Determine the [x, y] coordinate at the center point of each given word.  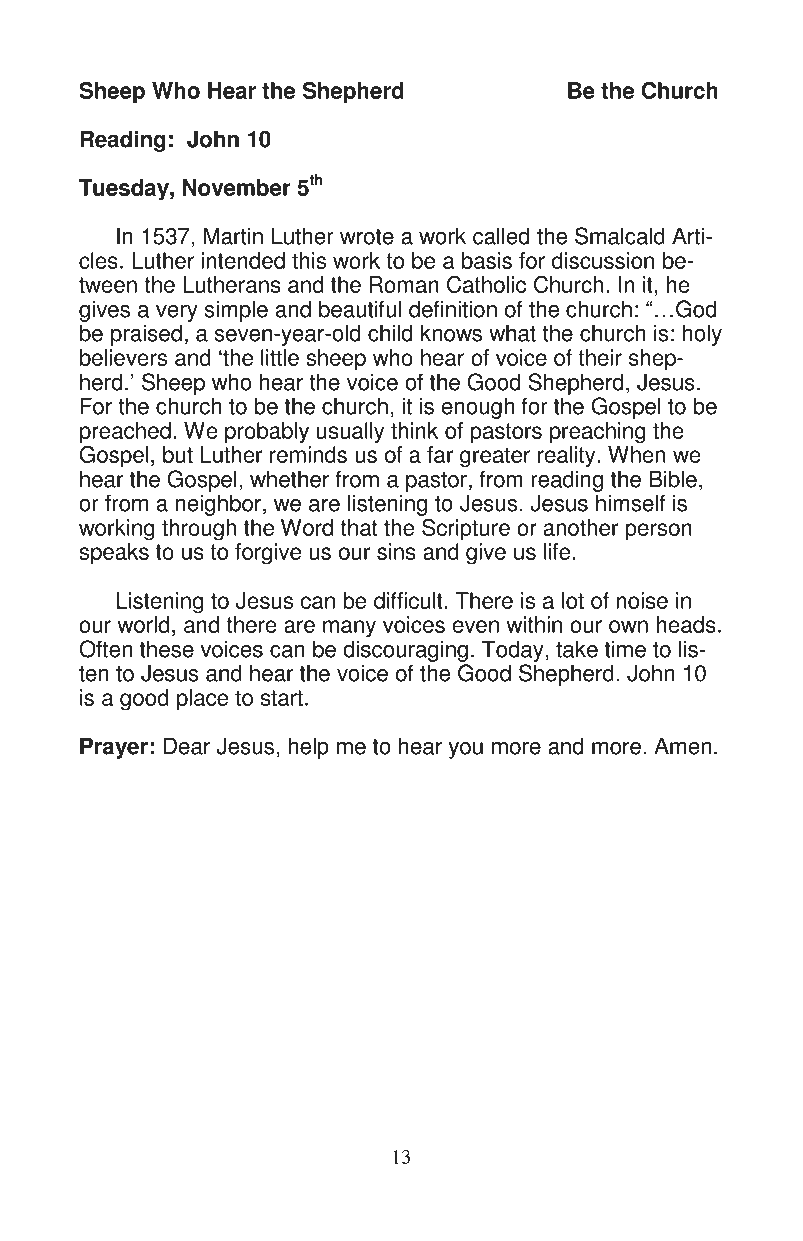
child [390, 333]
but [178, 454]
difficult [409, 600]
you [466, 750]
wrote [367, 237]
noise [642, 600]
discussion [603, 260]
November [237, 187]
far [440, 454]
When [636, 454]
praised [146, 335]
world [143, 624]
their [600, 357]
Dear [187, 746]
